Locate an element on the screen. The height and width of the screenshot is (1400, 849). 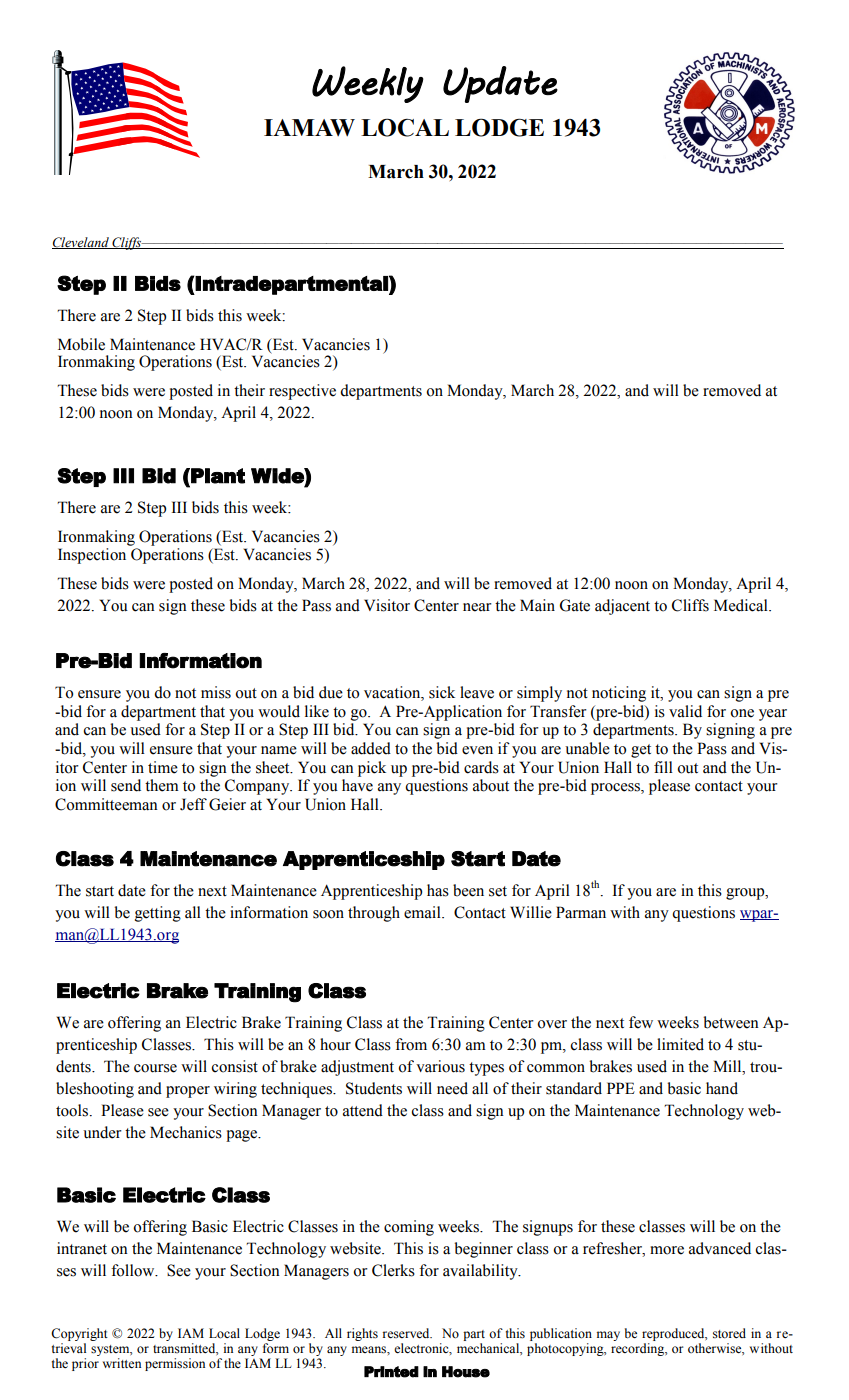
Inspection is located at coordinates (93, 554).
